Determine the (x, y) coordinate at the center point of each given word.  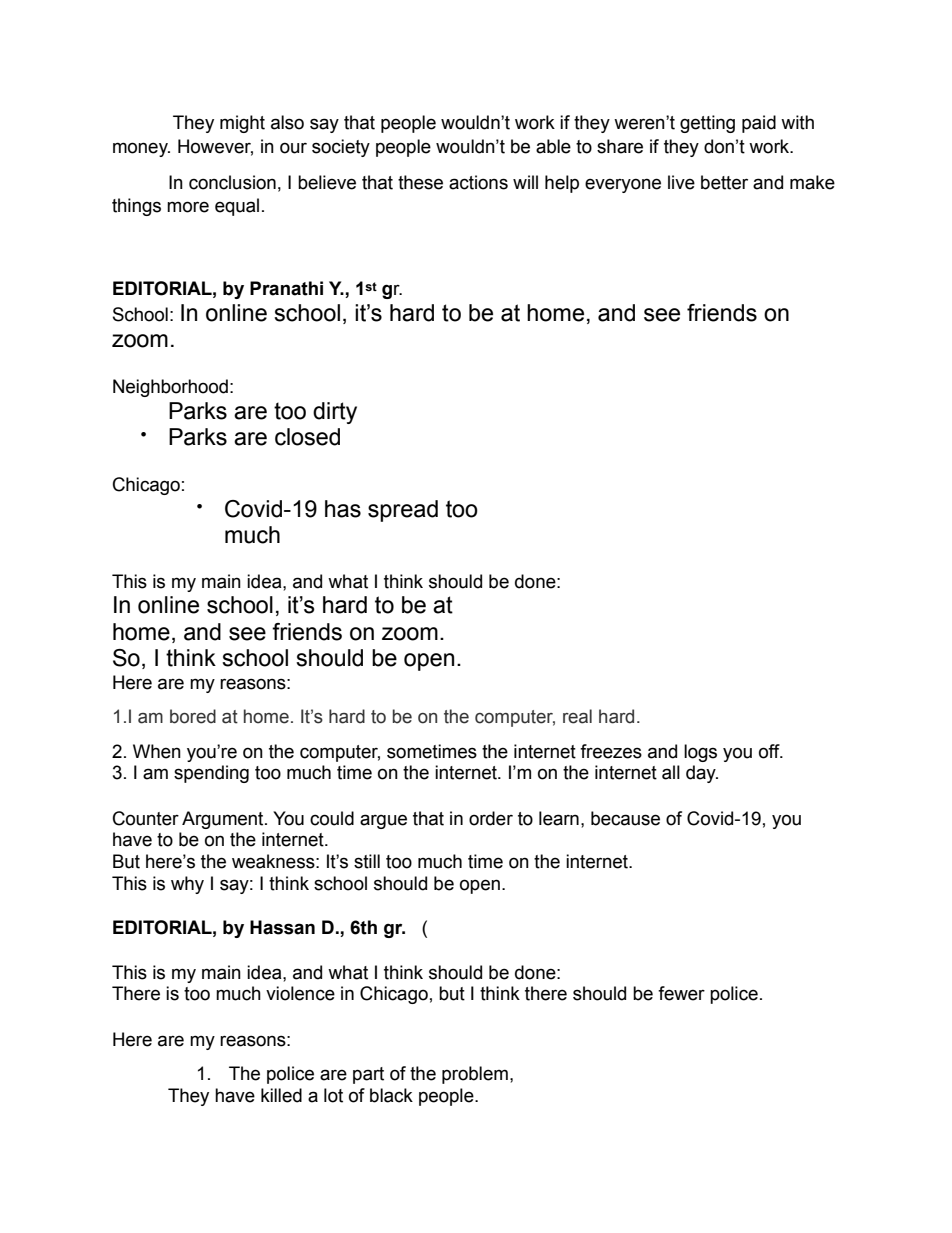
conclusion (232, 182)
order (491, 818)
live (681, 182)
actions (478, 182)
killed (281, 1095)
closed (307, 437)
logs (700, 753)
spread (403, 511)
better (724, 182)
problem (475, 1075)
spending (211, 774)
